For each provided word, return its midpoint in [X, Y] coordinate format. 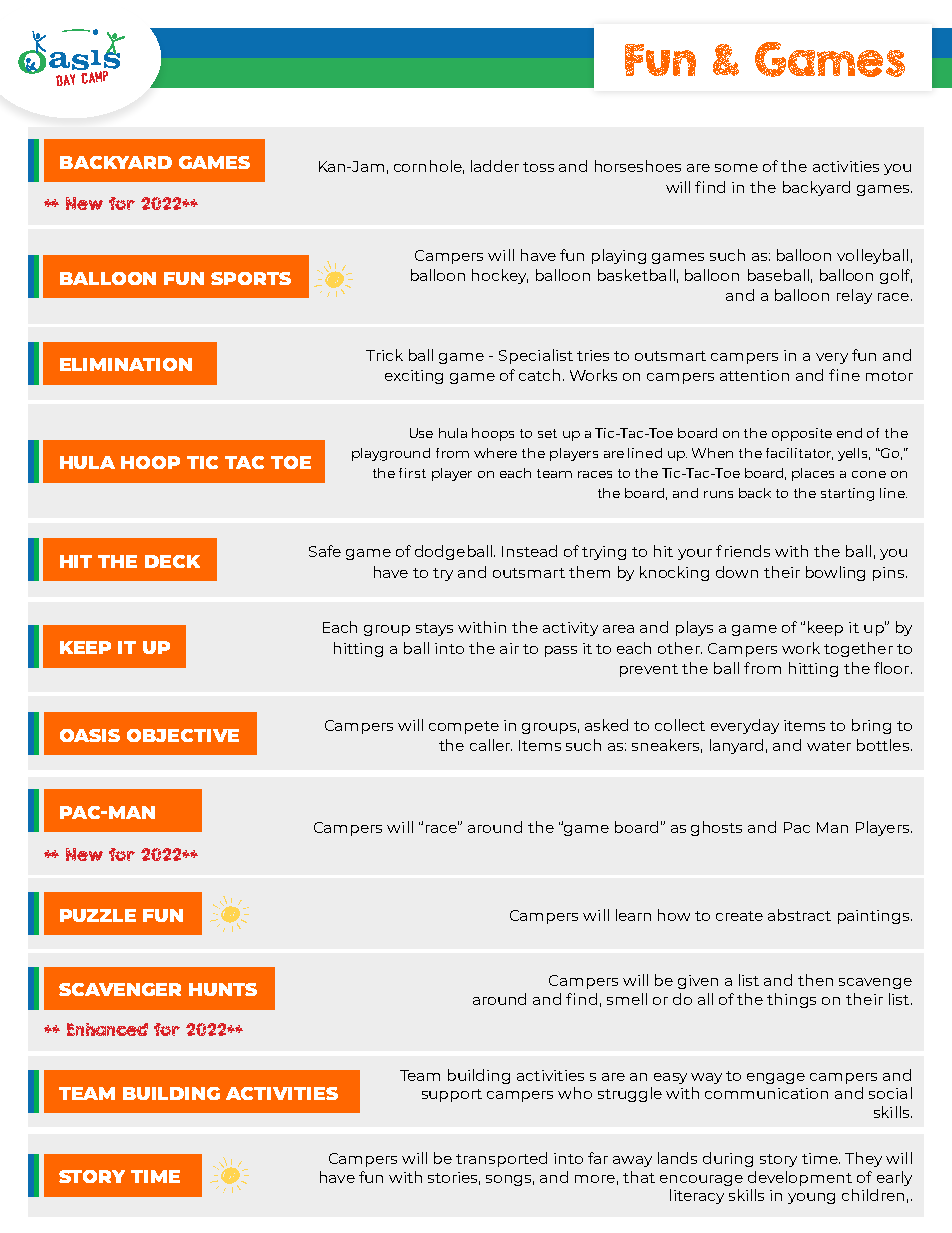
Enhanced [107, 1029]
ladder [495, 166]
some [736, 168]
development [800, 1178]
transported [501, 1159]
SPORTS [251, 278]
